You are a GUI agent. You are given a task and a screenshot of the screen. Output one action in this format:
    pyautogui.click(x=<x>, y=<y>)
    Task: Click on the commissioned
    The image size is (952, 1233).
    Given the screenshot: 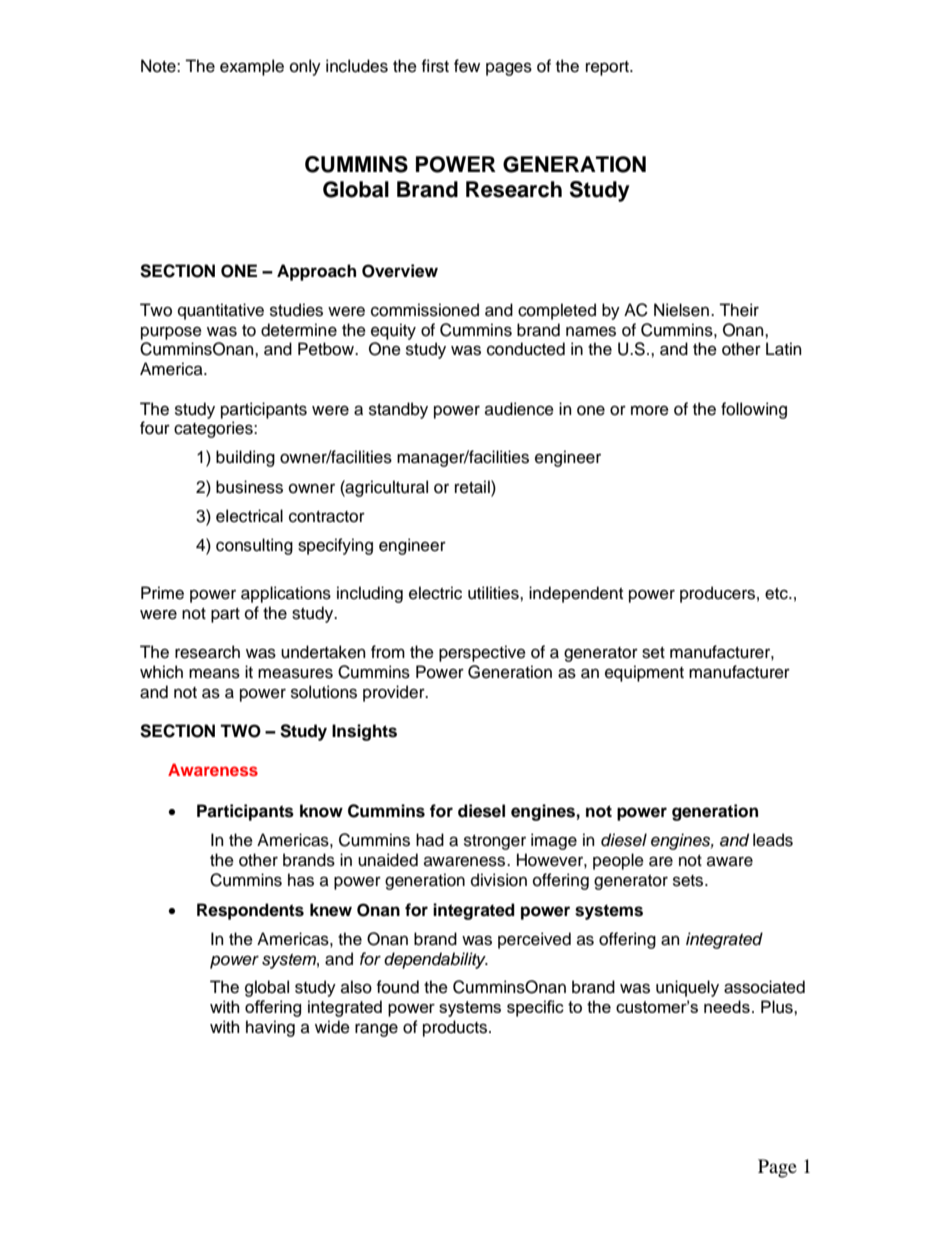 What is the action you would take?
    pyautogui.click(x=425, y=310)
